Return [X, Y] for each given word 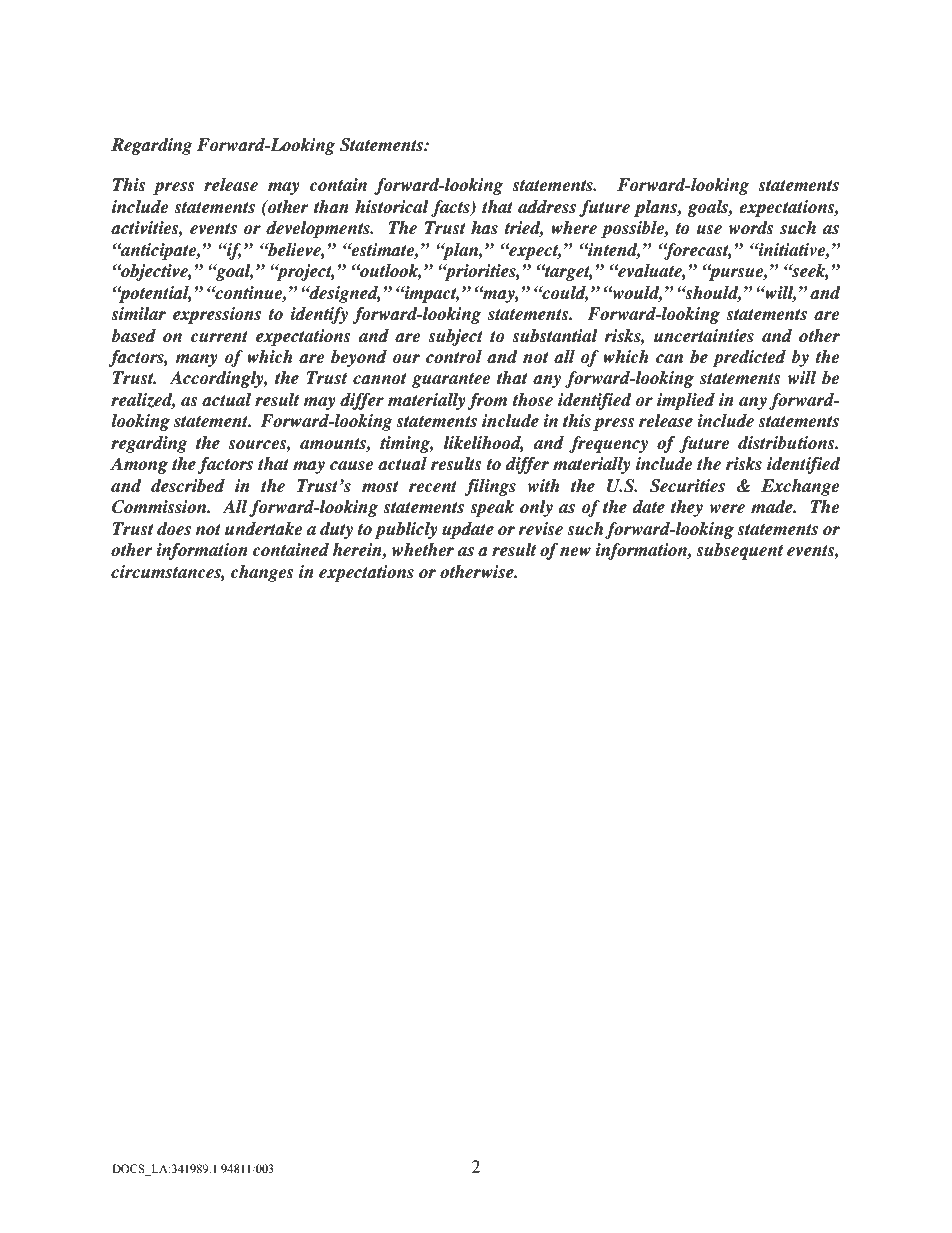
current [219, 337]
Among [139, 465]
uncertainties [704, 336]
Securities [687, 486]
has [484, 228]
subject [455, 337]
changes [262, 573]
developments [319, 229]
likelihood [484, 444]
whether [423, 550]
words [751, 228]
